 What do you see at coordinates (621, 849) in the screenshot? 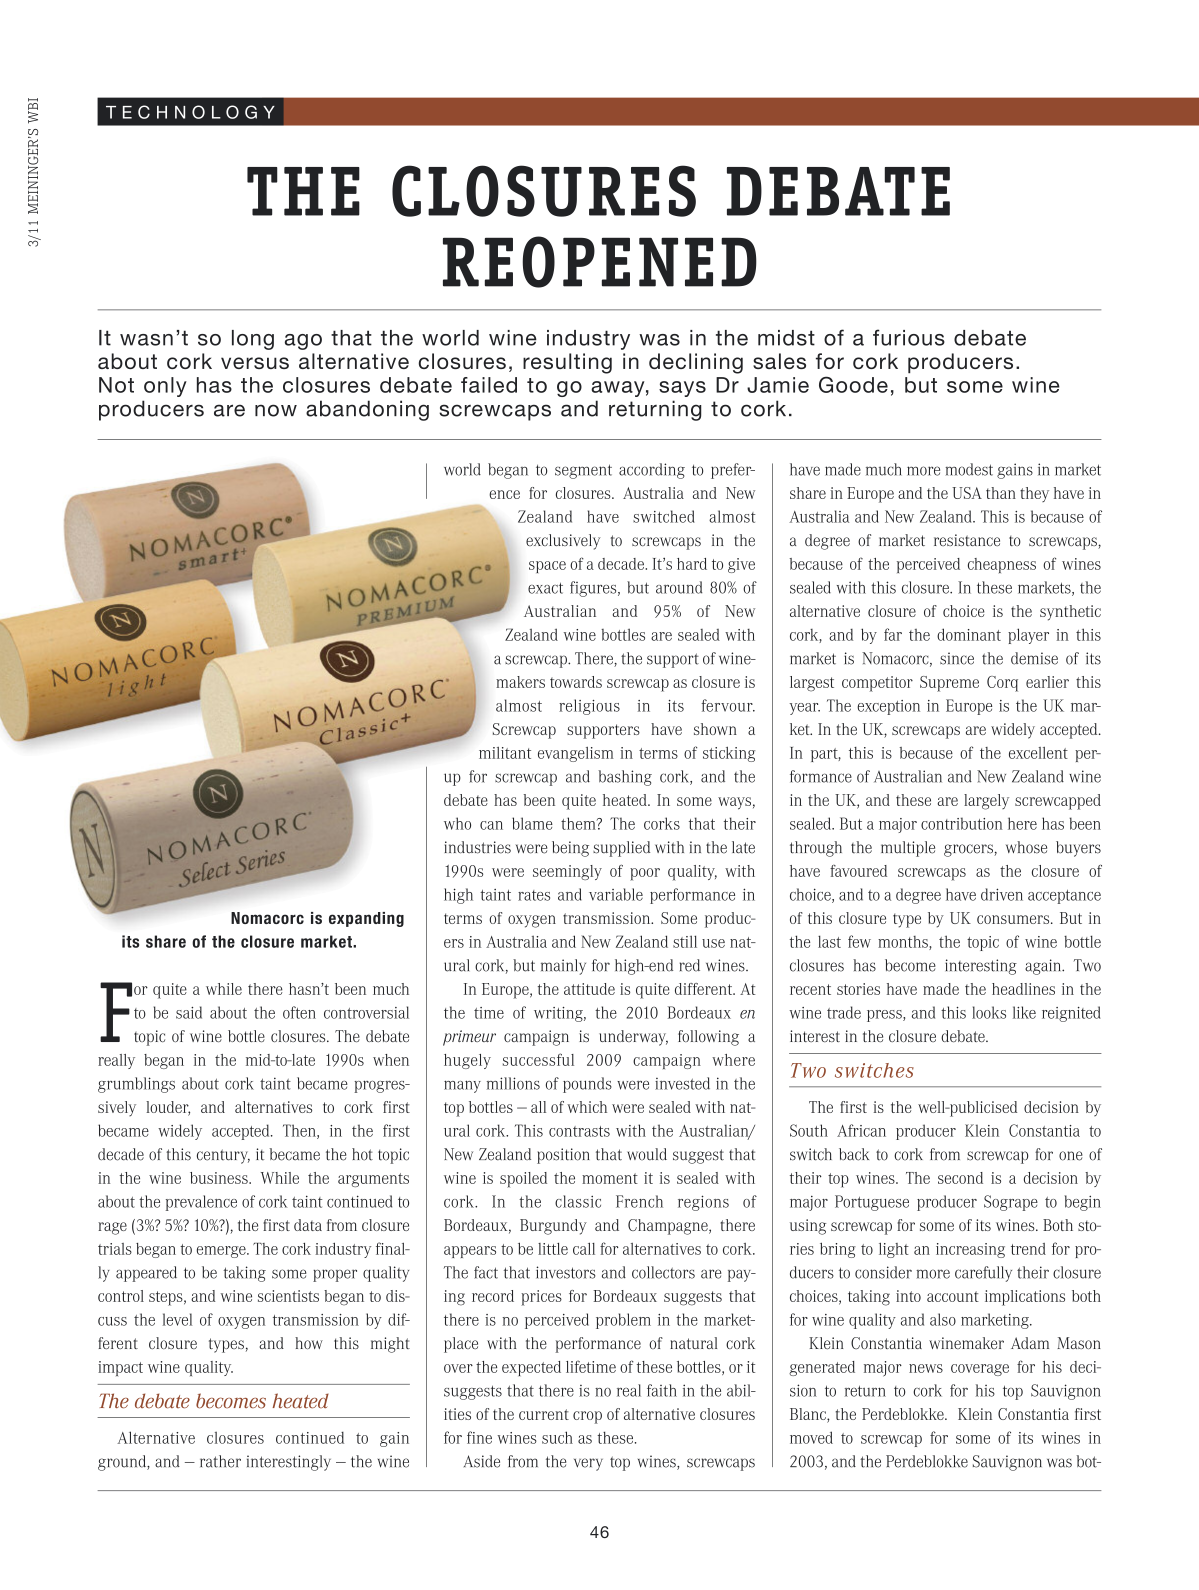
I see `supplied` at bounding box center [621, 849].
